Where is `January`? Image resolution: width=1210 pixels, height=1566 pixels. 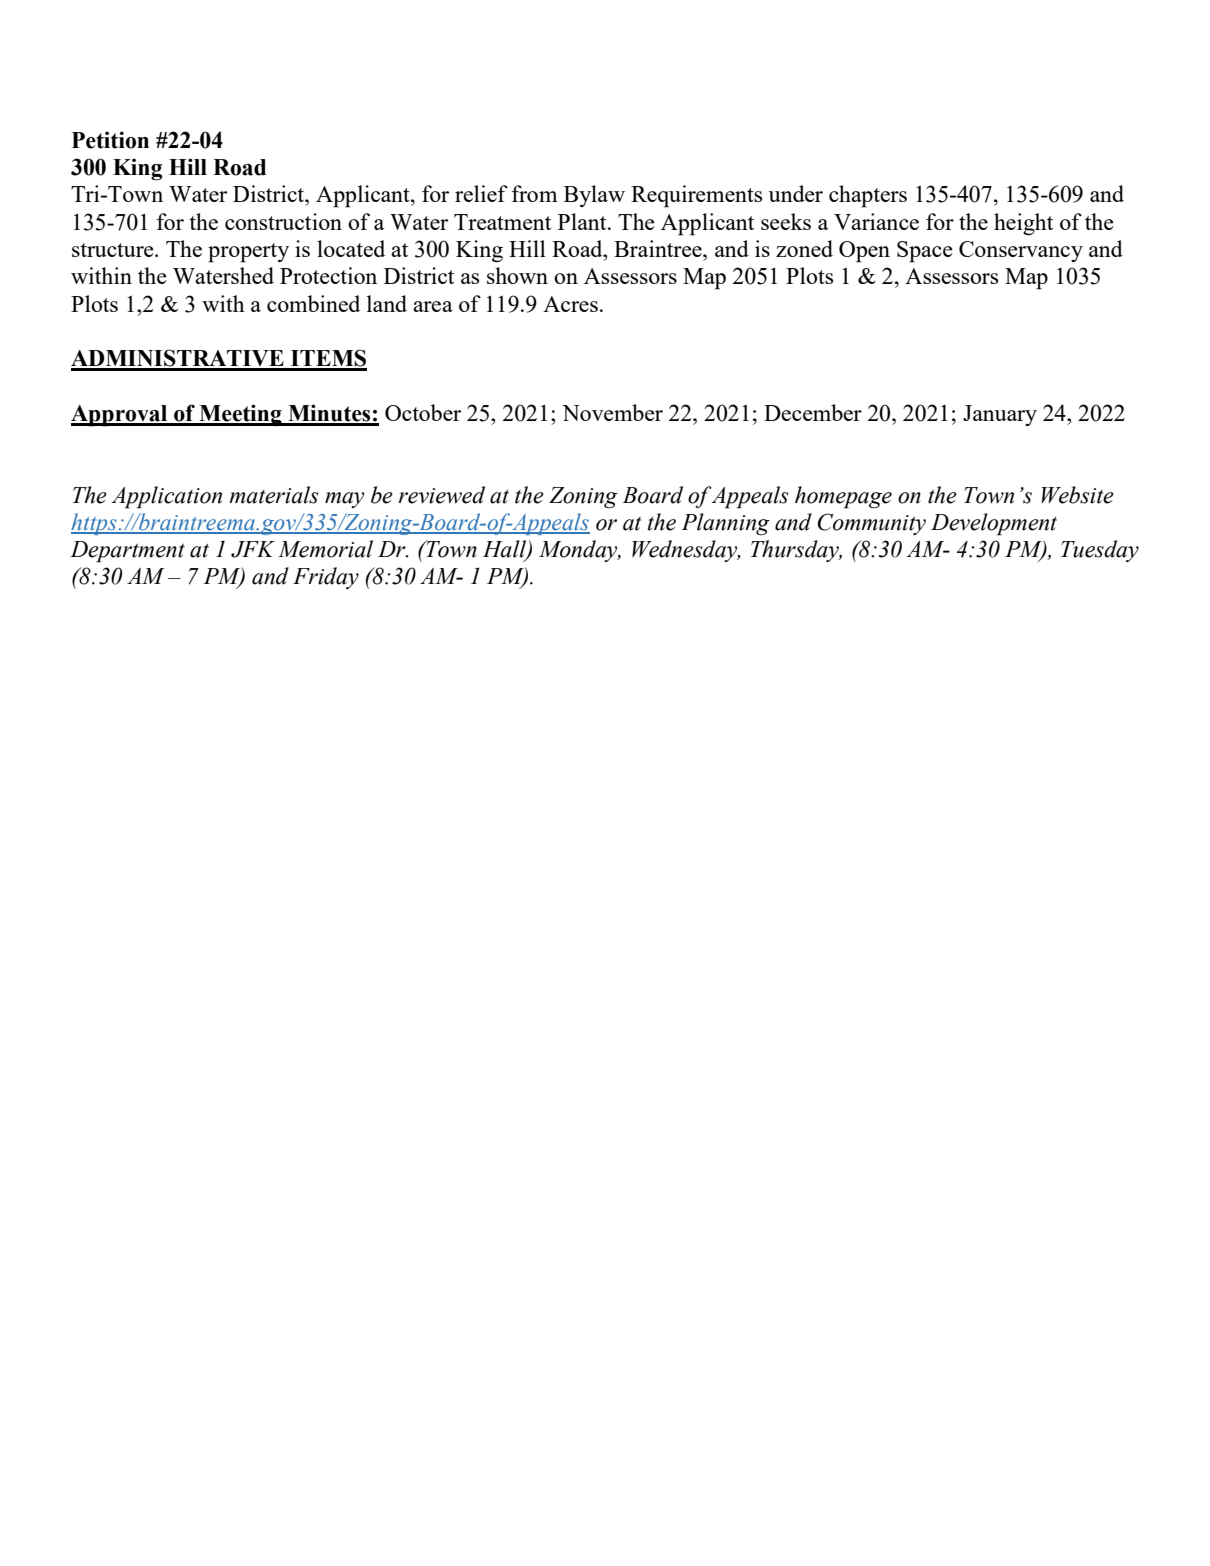
January is located at coordinates (1000, 415).
